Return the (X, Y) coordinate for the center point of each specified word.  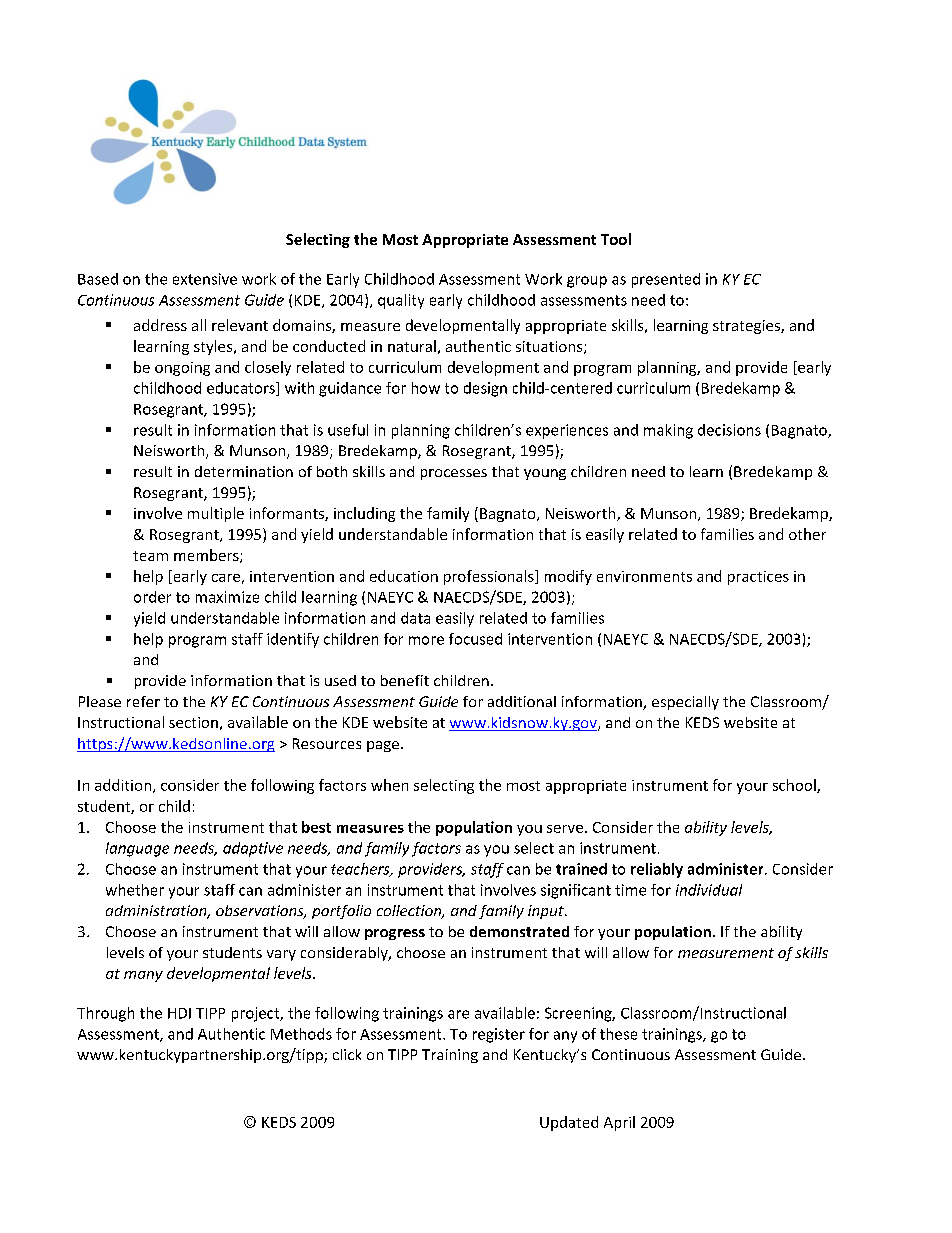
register (499, 1035)
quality (401, 301)
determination (244, 471)
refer (143, 701)
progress (395, 934)
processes (454, 474)
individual (709, 890)
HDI (179, 1013)
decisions (729, 430)
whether (135, 890)
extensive (205, 279)
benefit (405, 680)
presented (666, 280)
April (619, 1123)
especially (685, 703)
